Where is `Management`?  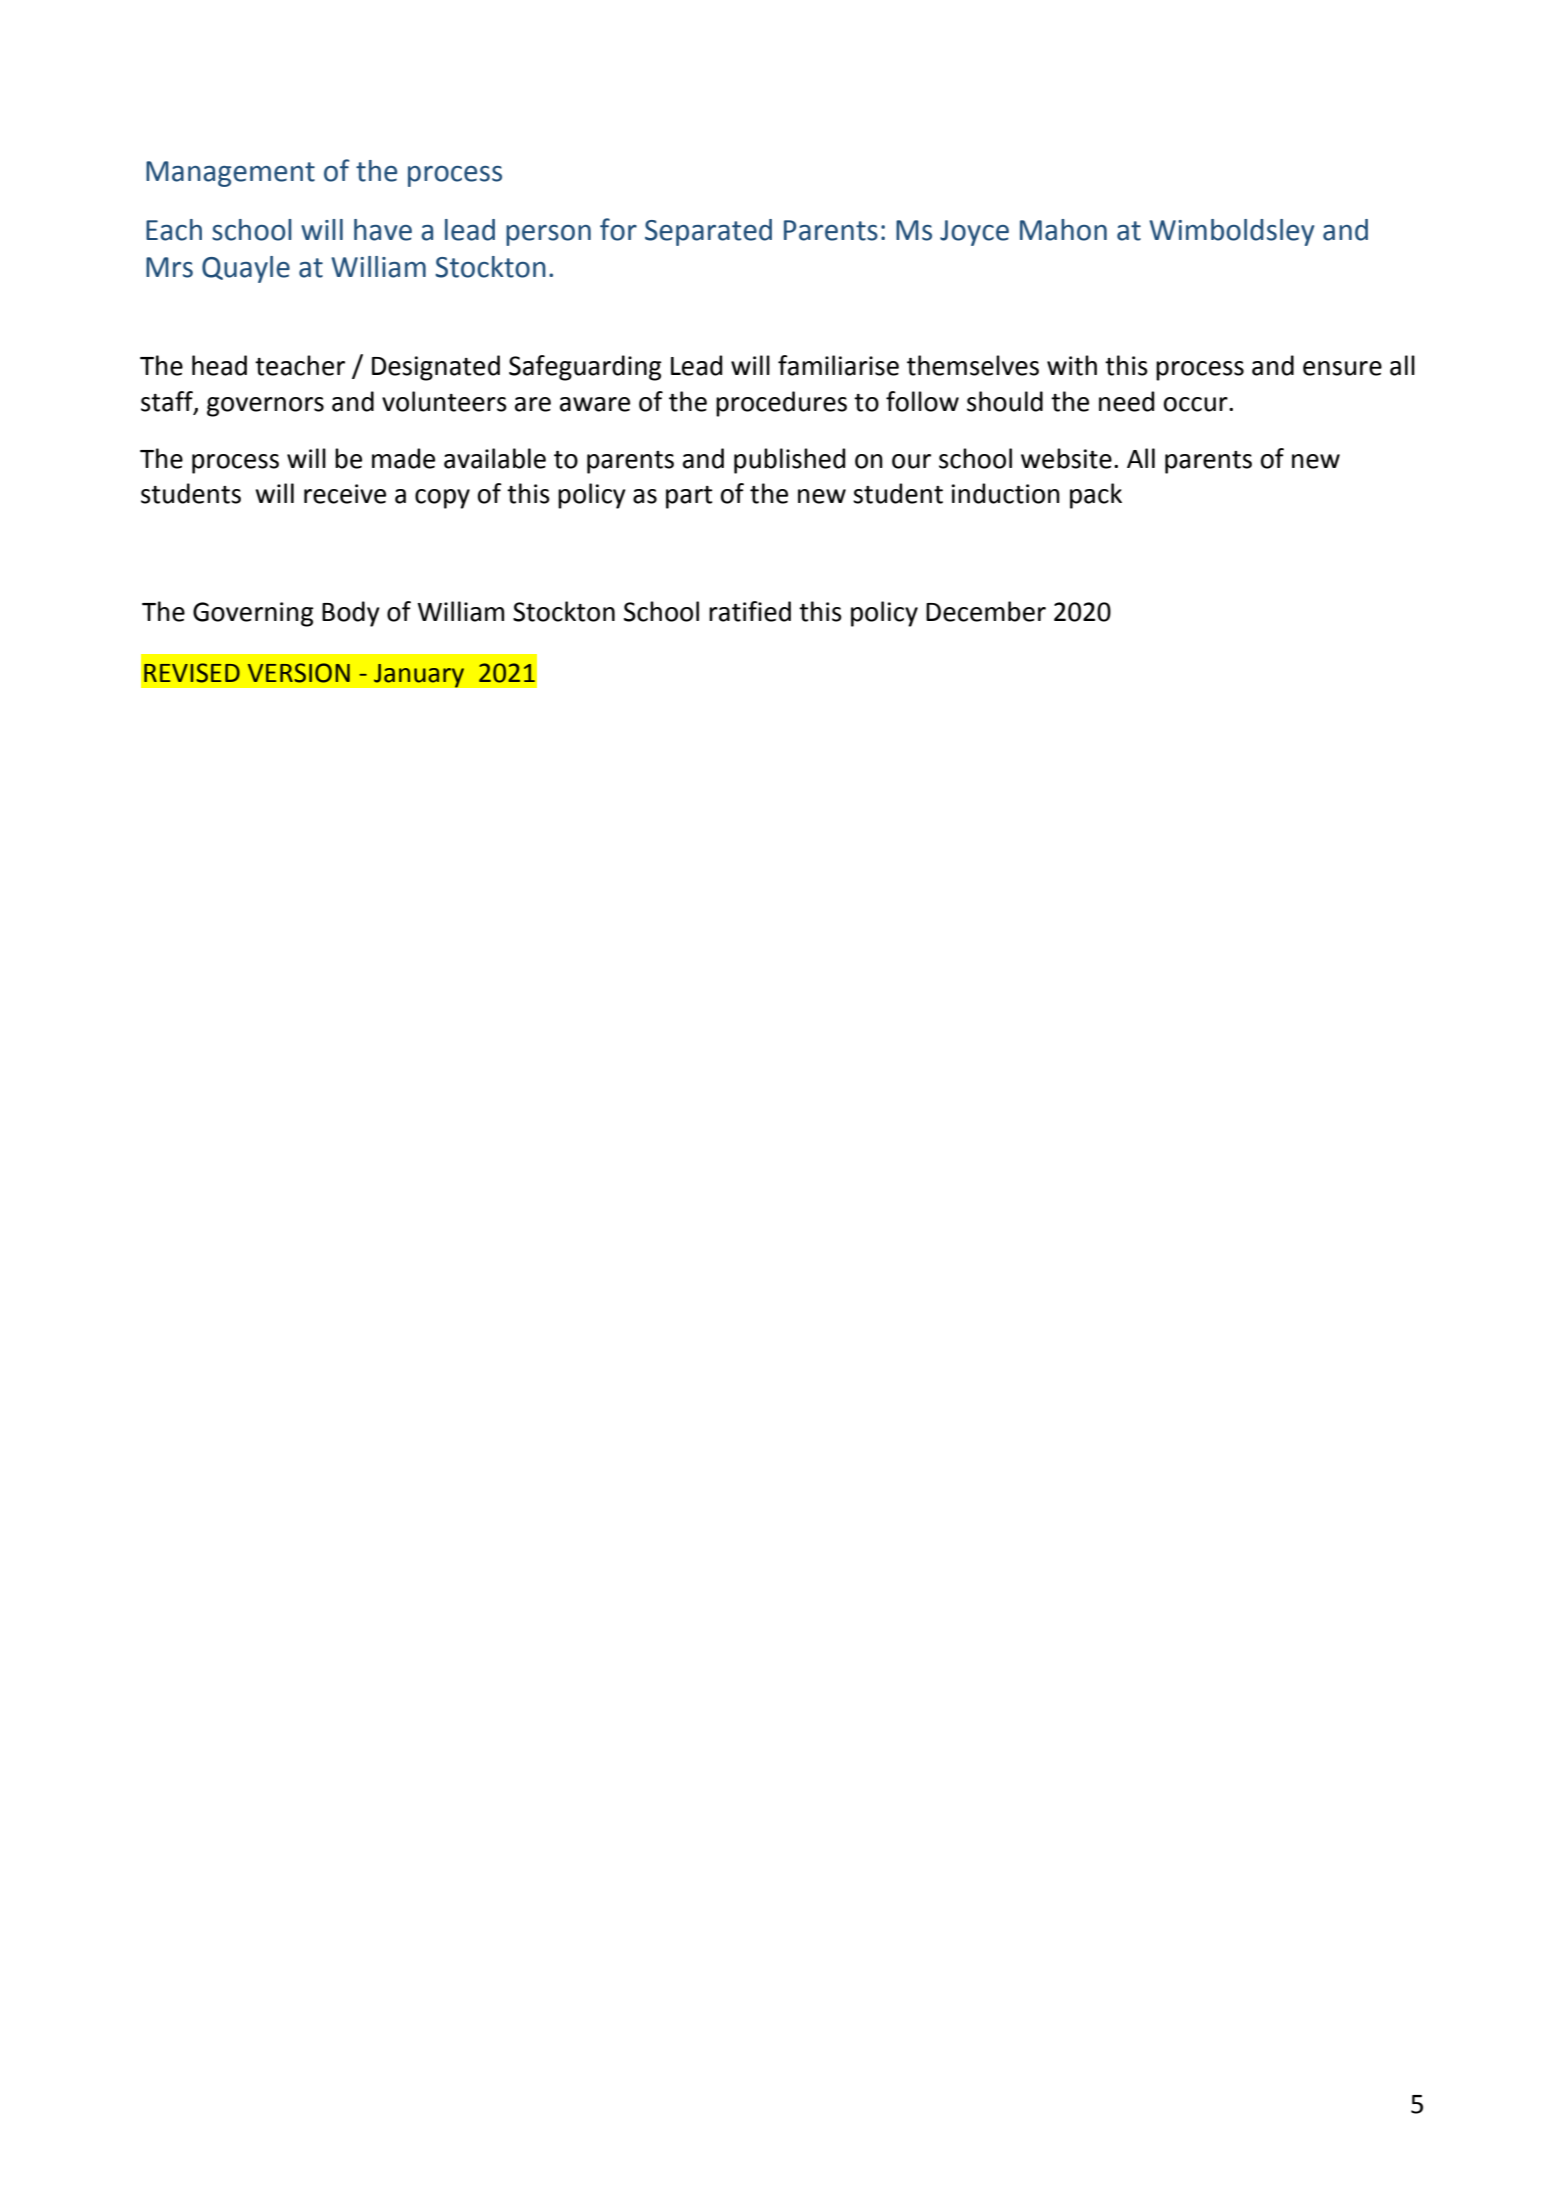 Management is located at coordinates (230, 174).
